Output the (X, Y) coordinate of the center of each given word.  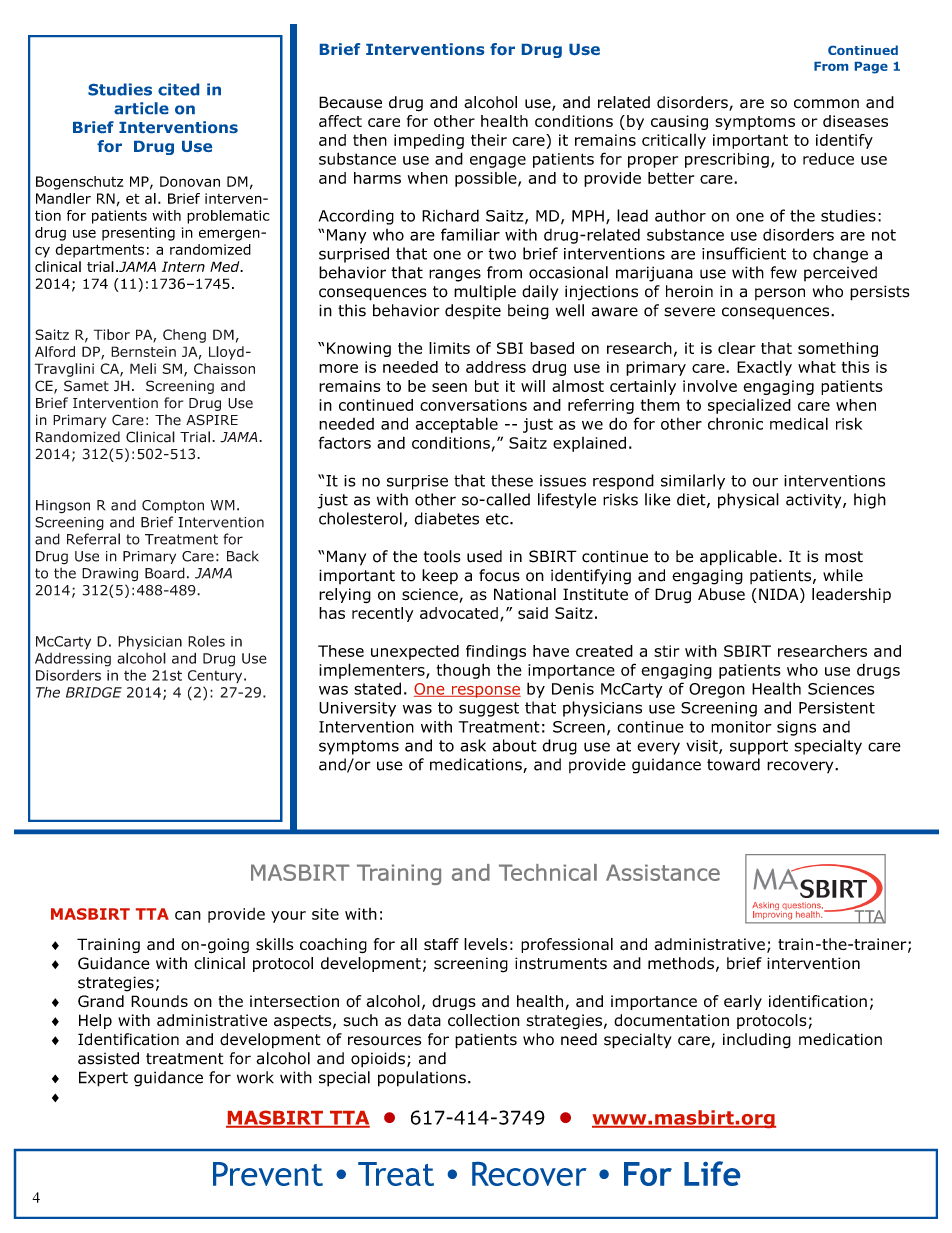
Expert (103, 1079)
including (757, 1041)
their (489, 140)
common (826, 104)
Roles (206, 641)
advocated (459, 613)
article (141, 108)
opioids (378, 1059)
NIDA (780, 594)
